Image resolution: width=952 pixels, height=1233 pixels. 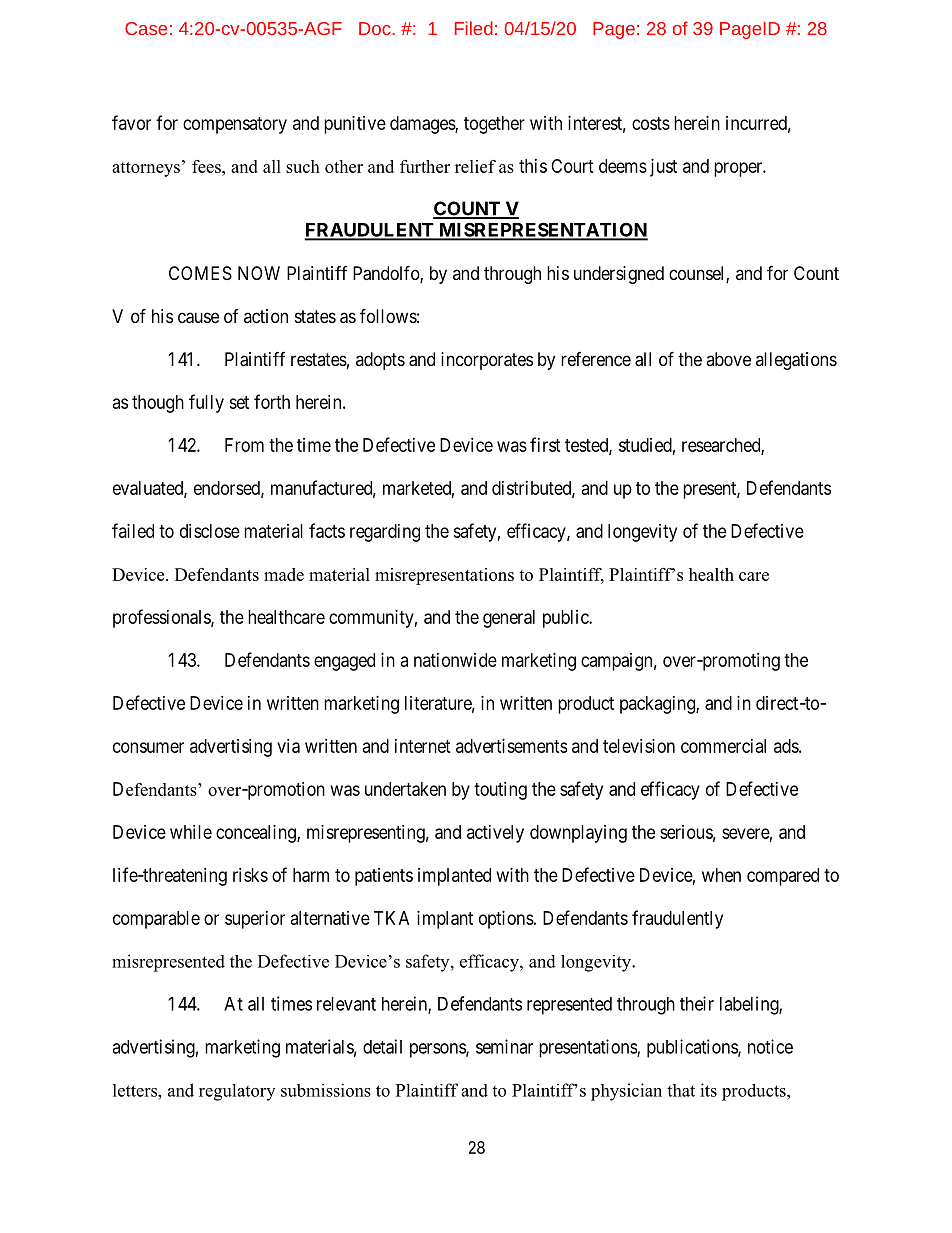 What do you see at coordinates (198, 318) in the image?
I see `cause` at bounding box center [198, 318].
